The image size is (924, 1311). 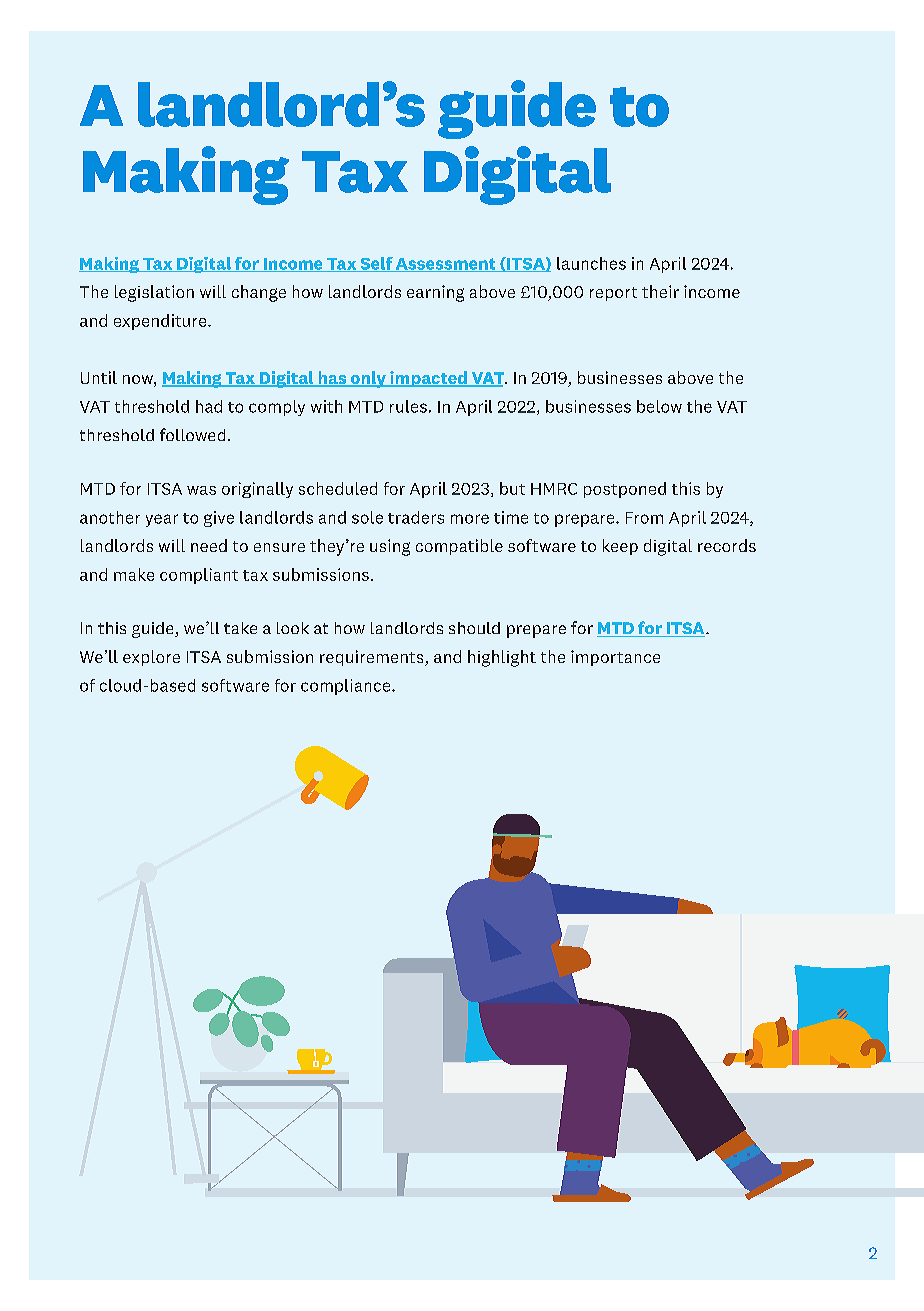 What do you see at coordinates (446, 265) in the document?
I see `Assessment` at bounding box center [446, 265].
